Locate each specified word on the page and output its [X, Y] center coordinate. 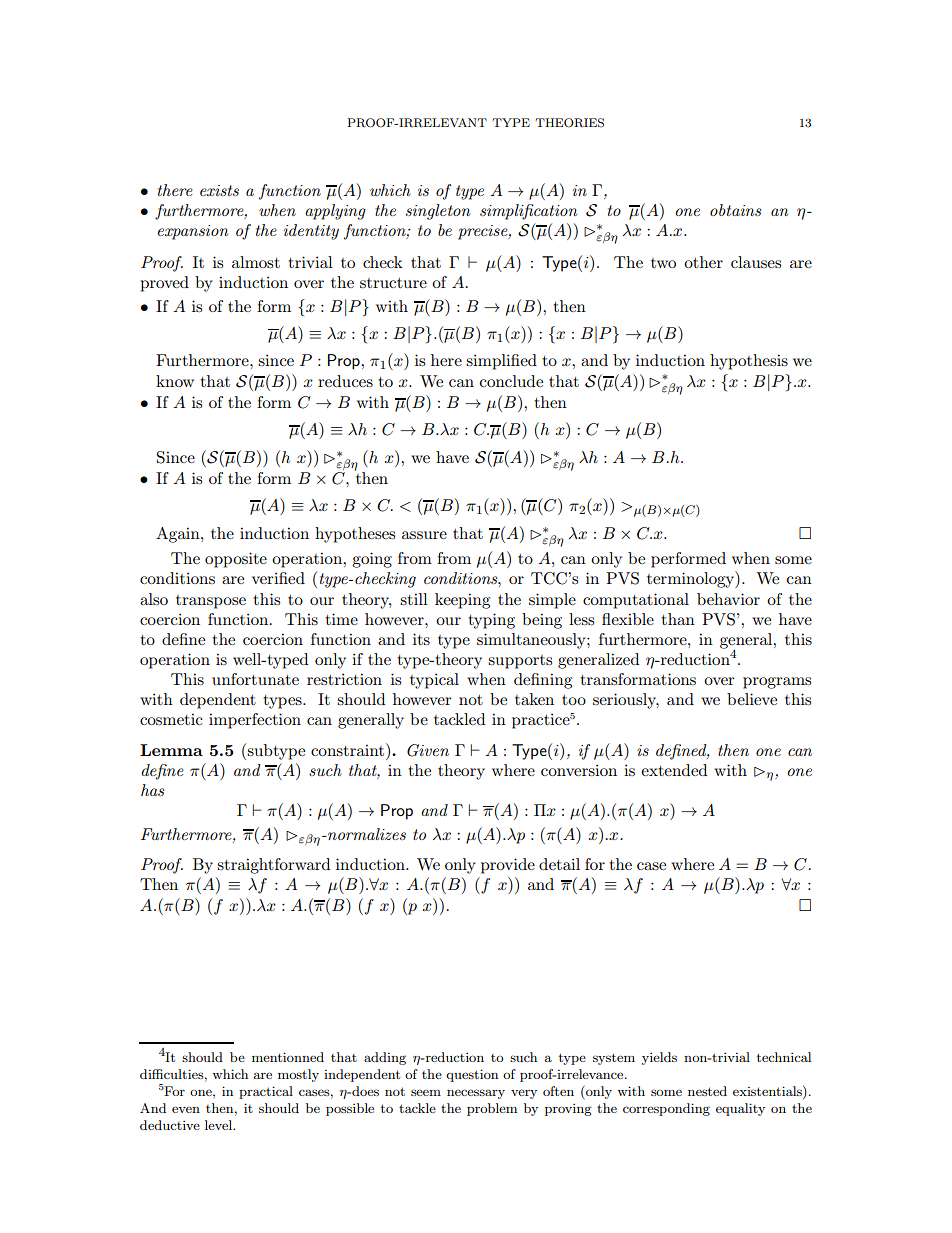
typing [491, 621]
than [678, 619]
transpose [211, 602]
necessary [476, 1094]
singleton [438, 212]
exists [219, 190]
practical [266, 1092]
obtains [735, 210]
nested [707, 1091]
